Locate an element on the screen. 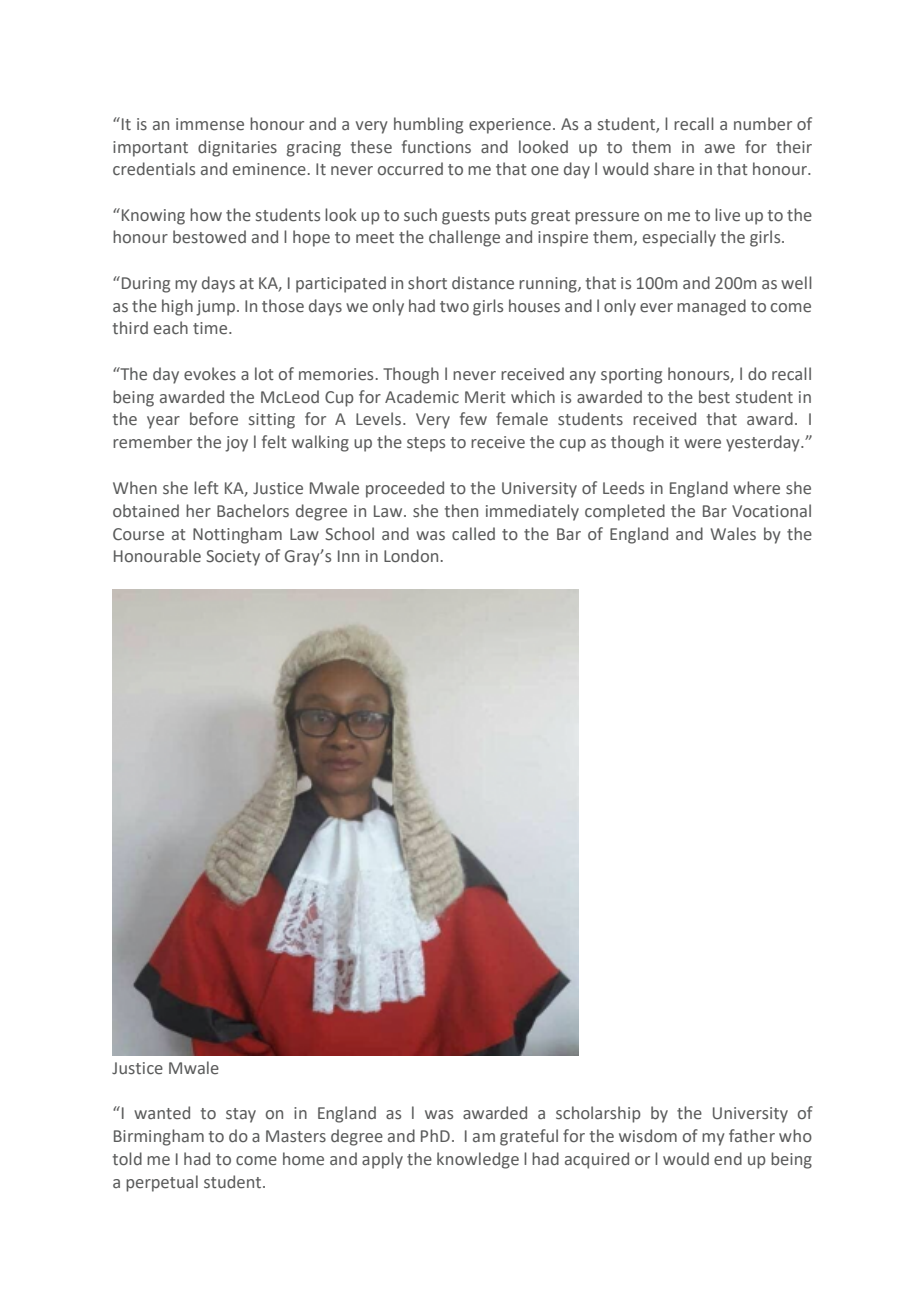  wanted is located at coordinates (162, 1113).
